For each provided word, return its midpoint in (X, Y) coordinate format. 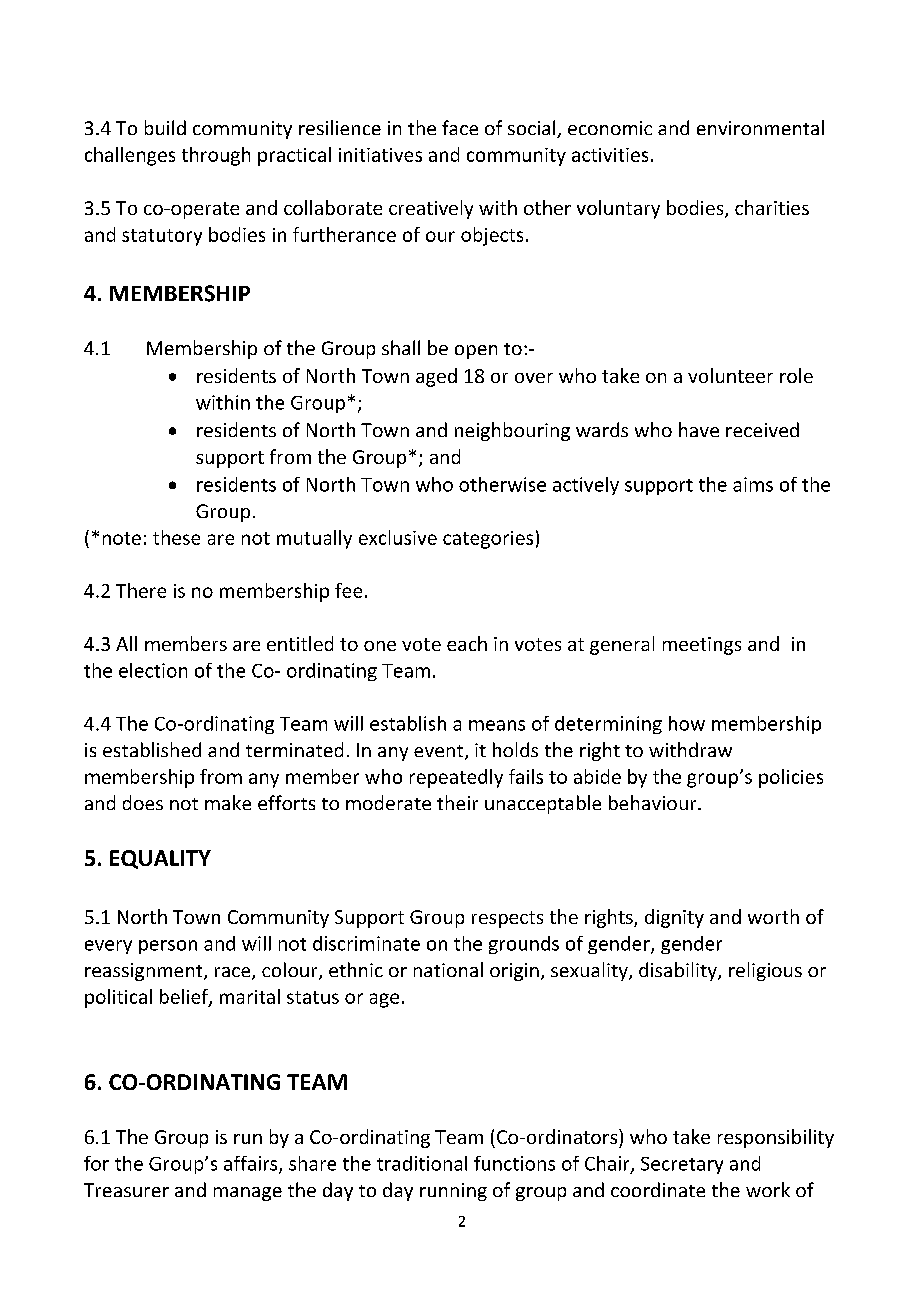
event (440, 752)
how (687, 723)
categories (488, 540)
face (460, 127)
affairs (252, 1164)
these (176, 537)
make (228, 802)
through (216, 156)
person (168, 947)
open (476, 352)
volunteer (730, 375)
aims (753, 484)
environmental (760, 127)
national (448, 969)
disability (679, 971)
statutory (162, 237)
